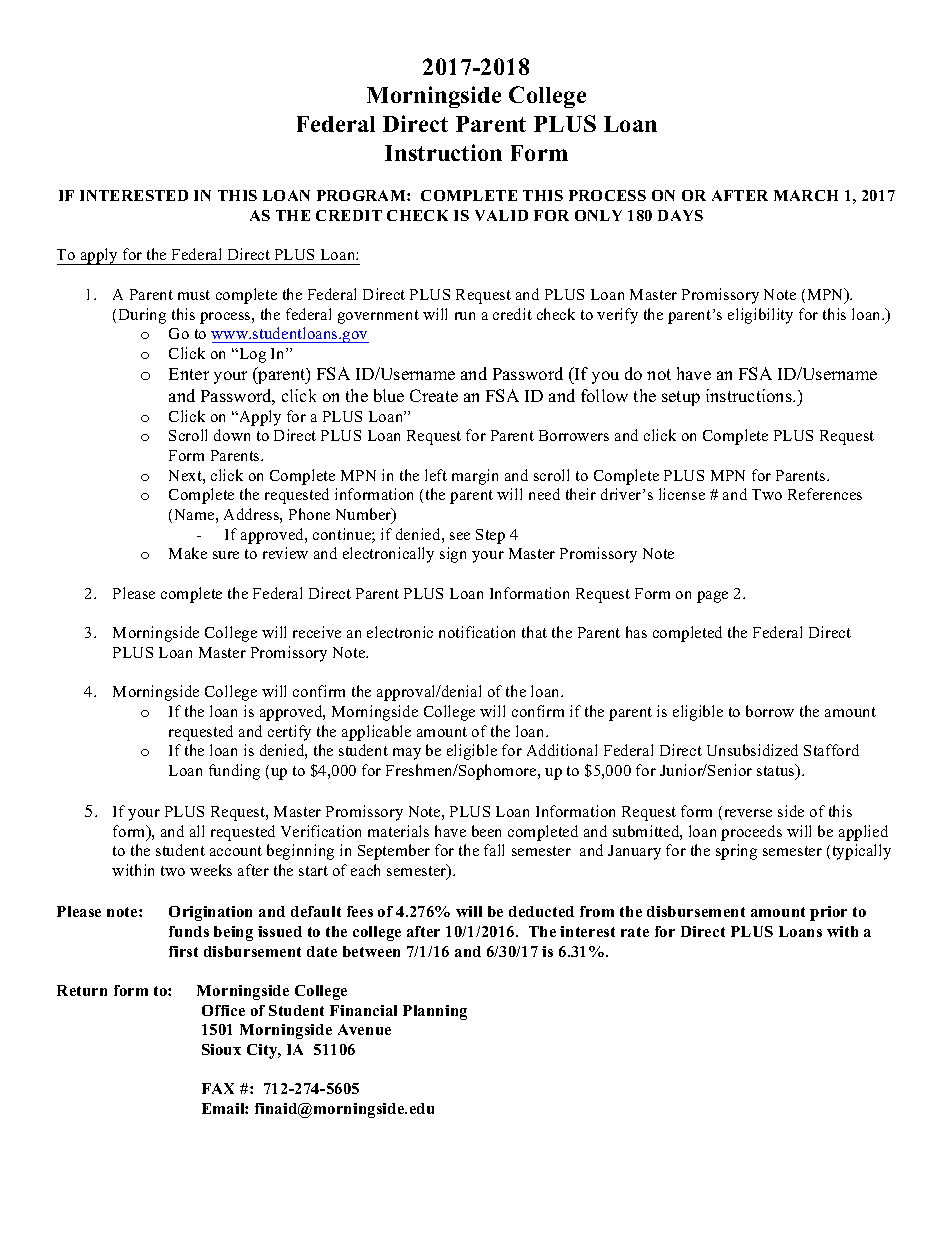  I want to click on Sioux, so click(221, 1049).
